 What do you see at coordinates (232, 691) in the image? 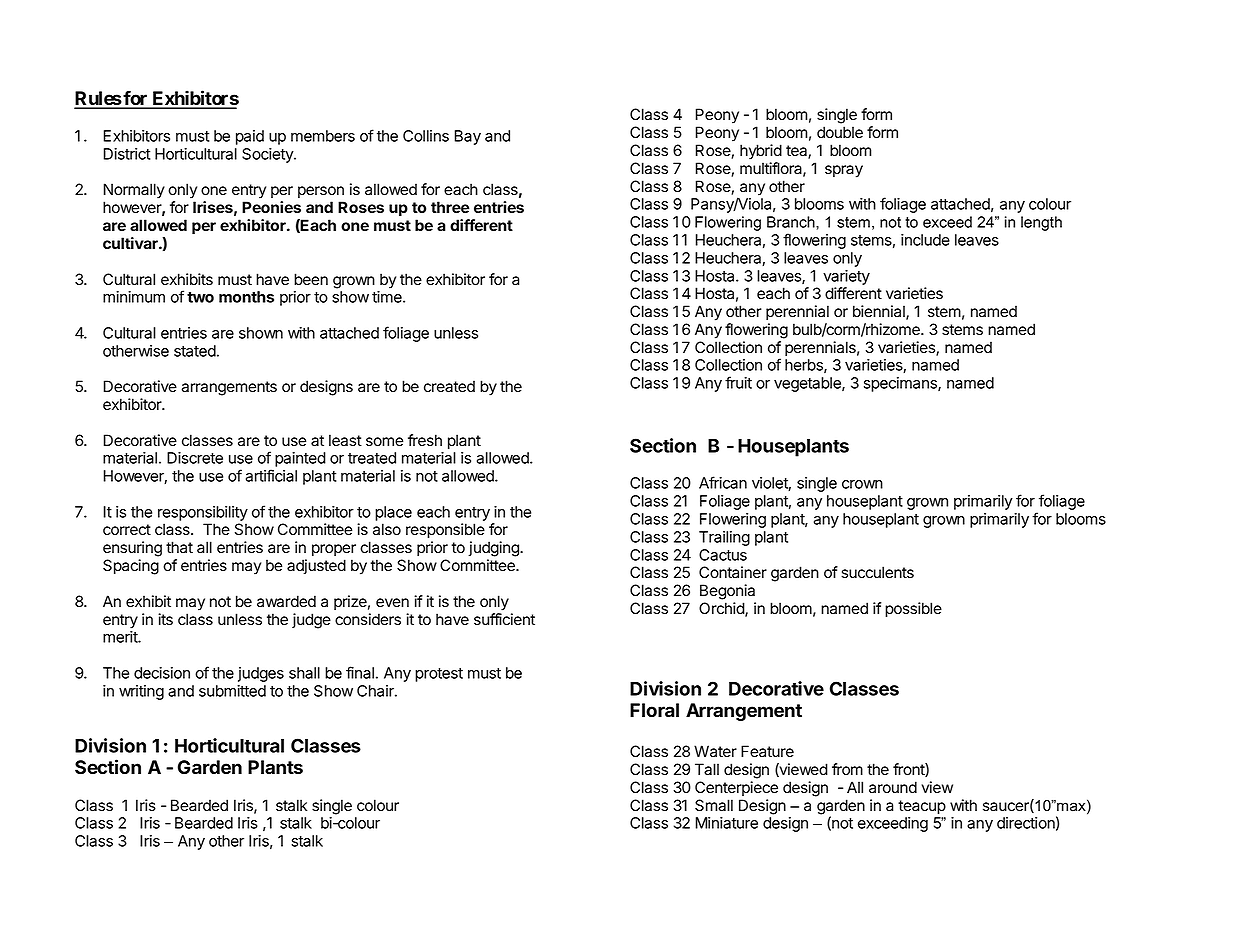
I see `submitted` at bounding box center [232, 691].
